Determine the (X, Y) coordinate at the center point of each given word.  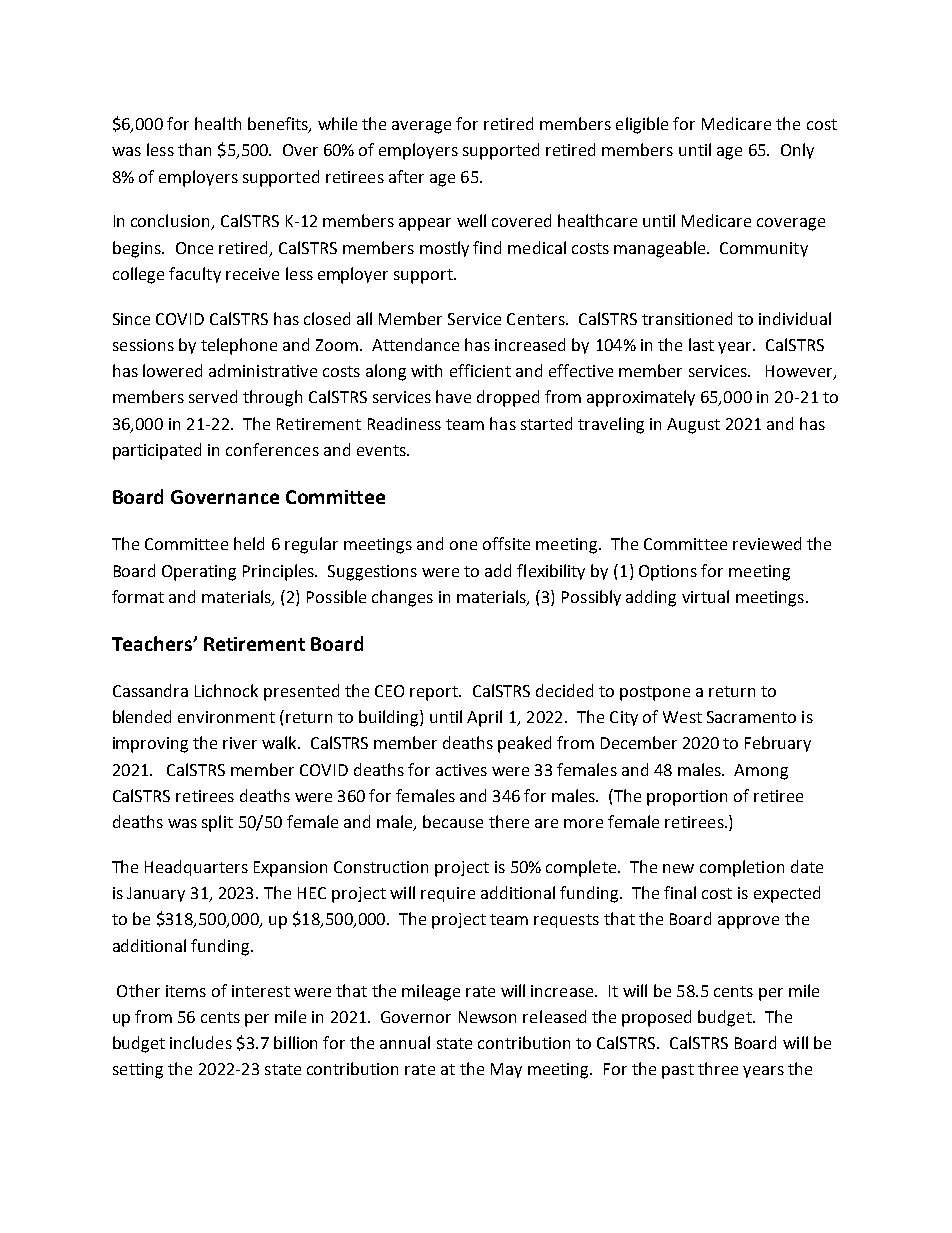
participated (157, 451)
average (421, 127)
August (693, 426)
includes (201, 1042)
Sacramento (751, 717)
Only (797, 151)
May (506, 1070)
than (194, 149)
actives (461, 770)
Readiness (404, 423)
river (240, 743)
